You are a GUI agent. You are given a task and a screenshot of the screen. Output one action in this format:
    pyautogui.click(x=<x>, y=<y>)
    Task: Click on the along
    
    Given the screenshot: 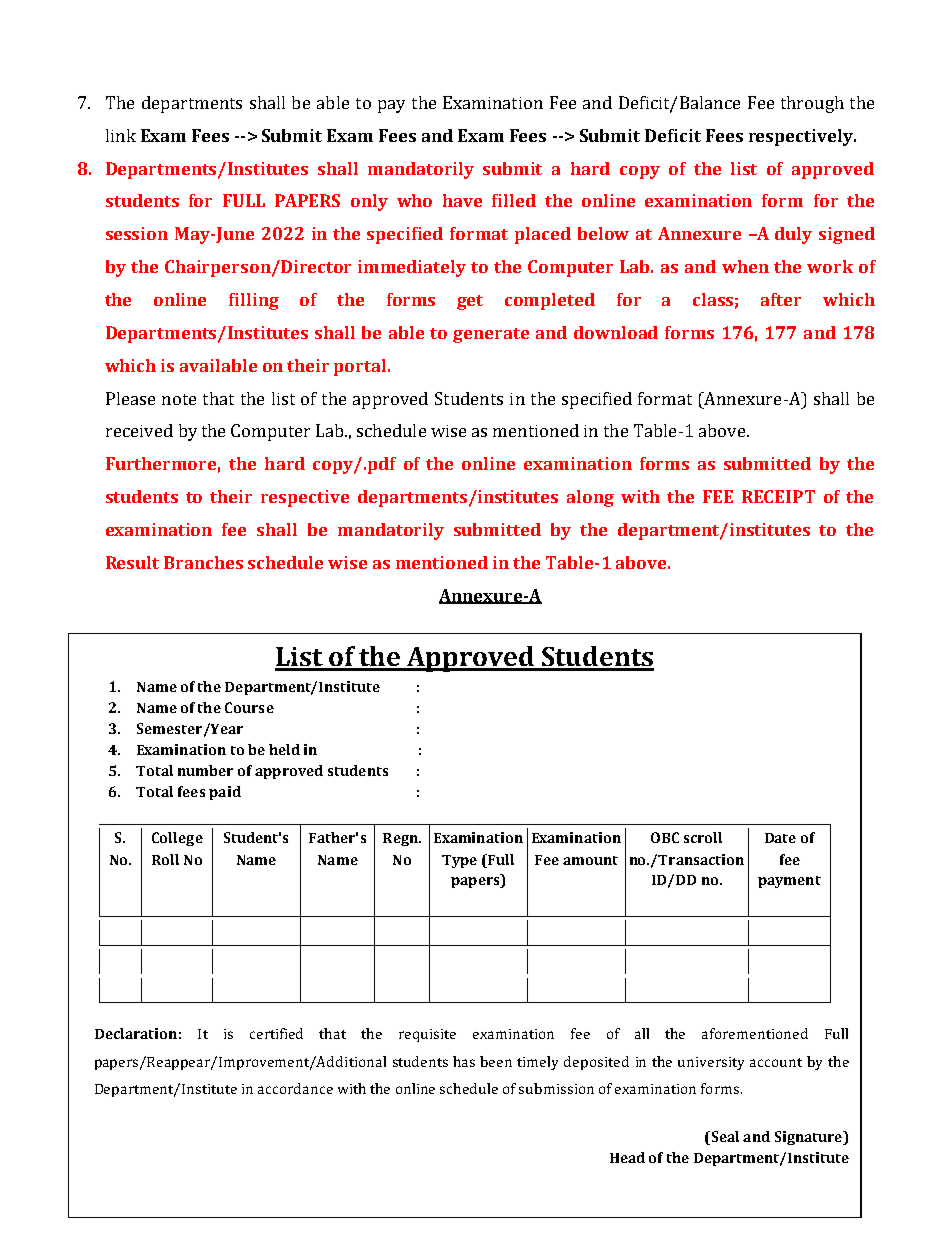 What is the action you would take?
    pyautogui.click(x=590, y=498)
